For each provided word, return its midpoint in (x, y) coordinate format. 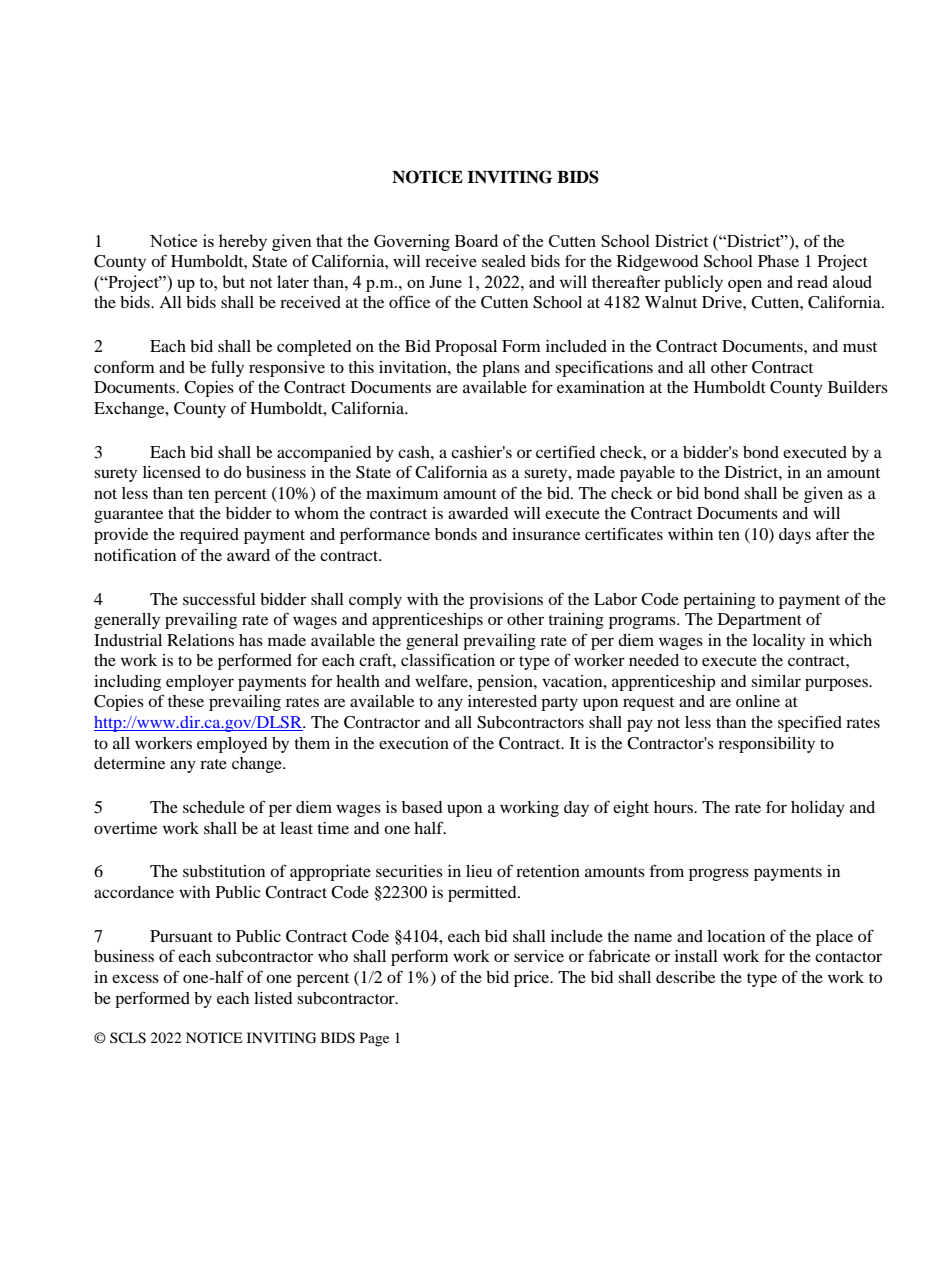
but (233, 281)
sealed (504, 261)
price (533, 979)
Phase (778, 261)
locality (779, 642)
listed (273, 998)
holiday (818, 809)
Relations (200, 640)
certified (566, 451)
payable (647, 474)
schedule (214, 807)
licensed (172, 472)
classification (448, 659)
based (422, 807)
